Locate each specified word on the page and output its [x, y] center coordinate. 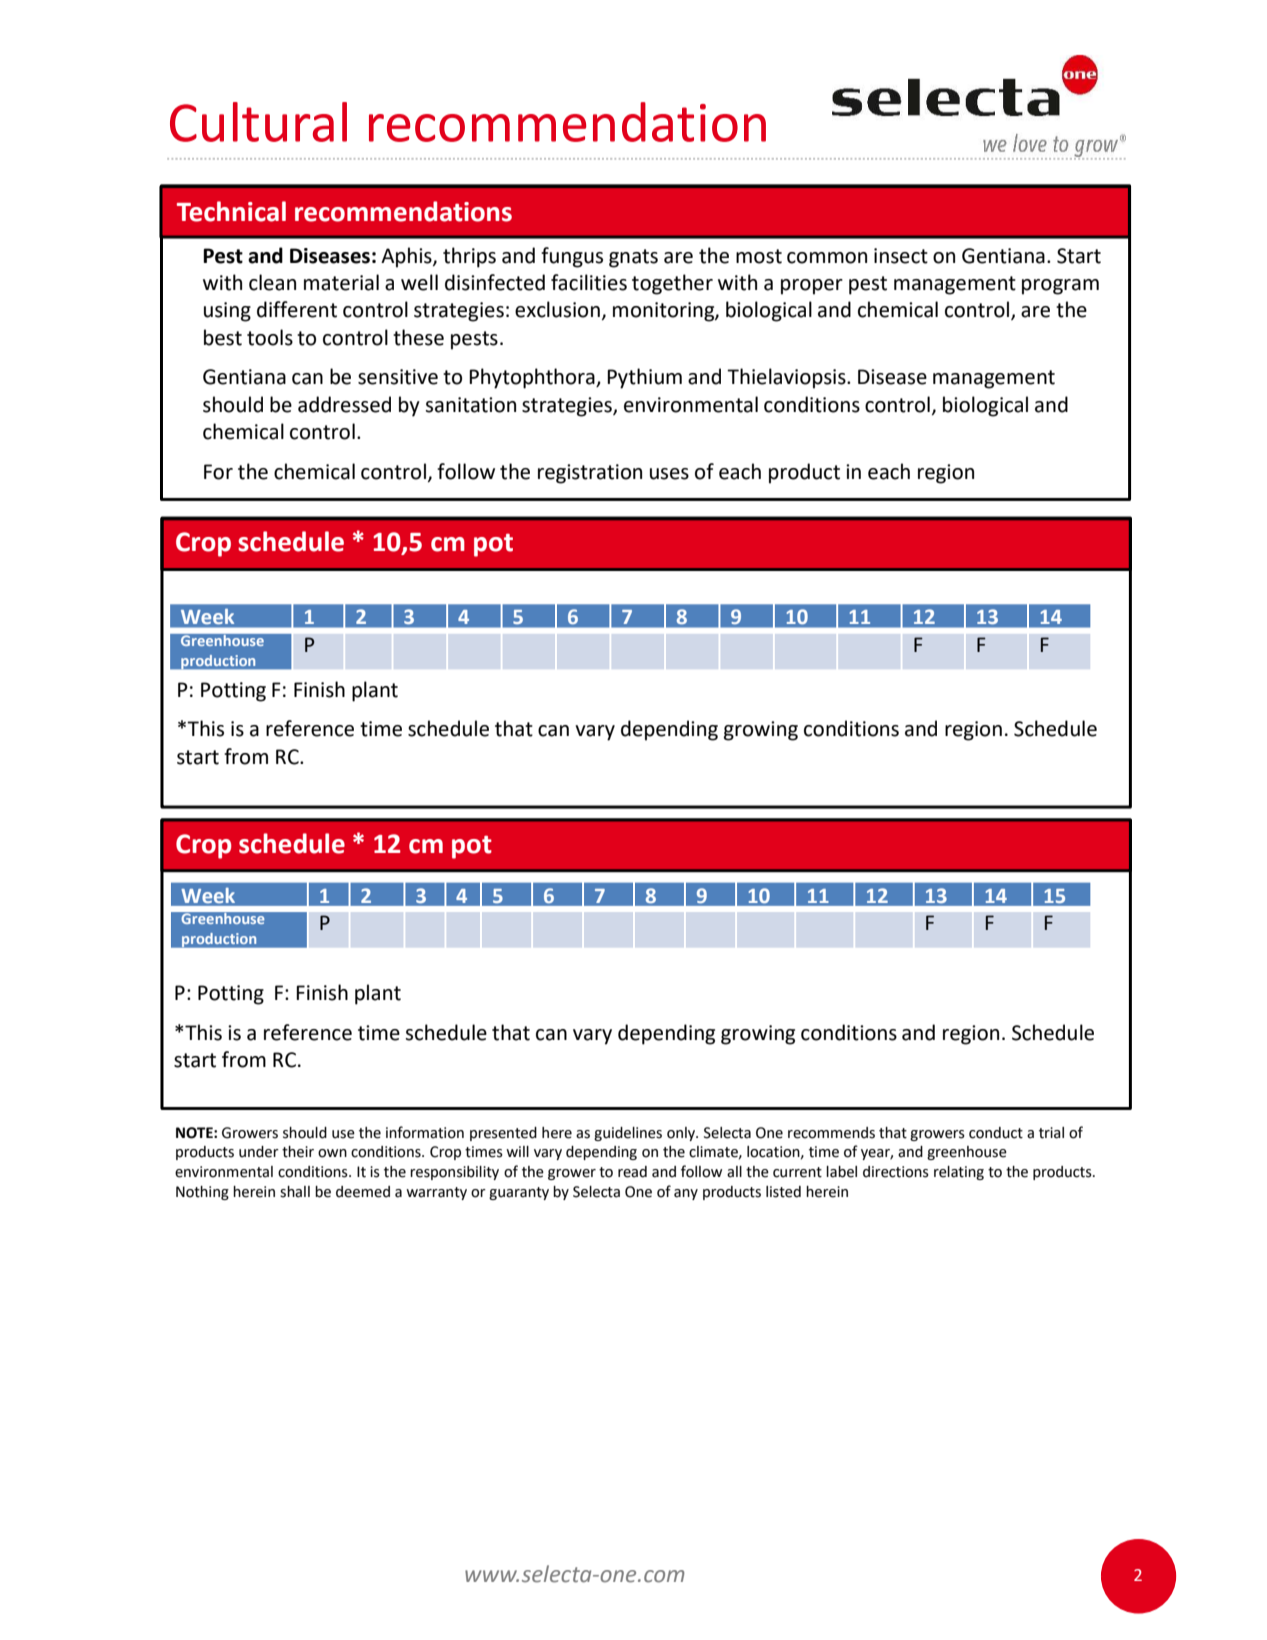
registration [590, 474]
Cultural [258, 122]
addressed [344, 404]
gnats [633, 258]
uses [669, 474]
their [298, 1152]
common [827, 258]
